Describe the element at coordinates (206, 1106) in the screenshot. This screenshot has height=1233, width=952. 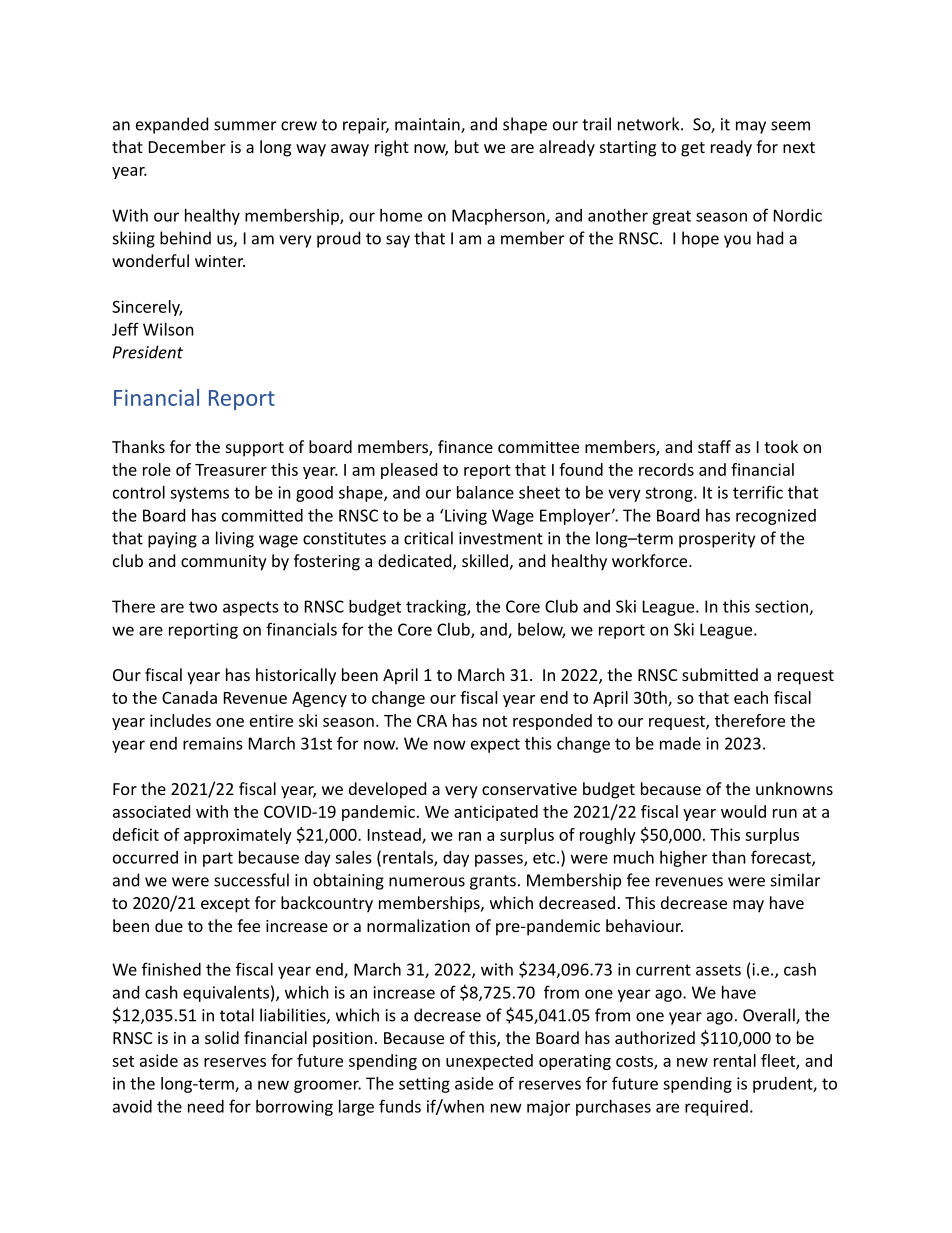
I see `need` at that location.
